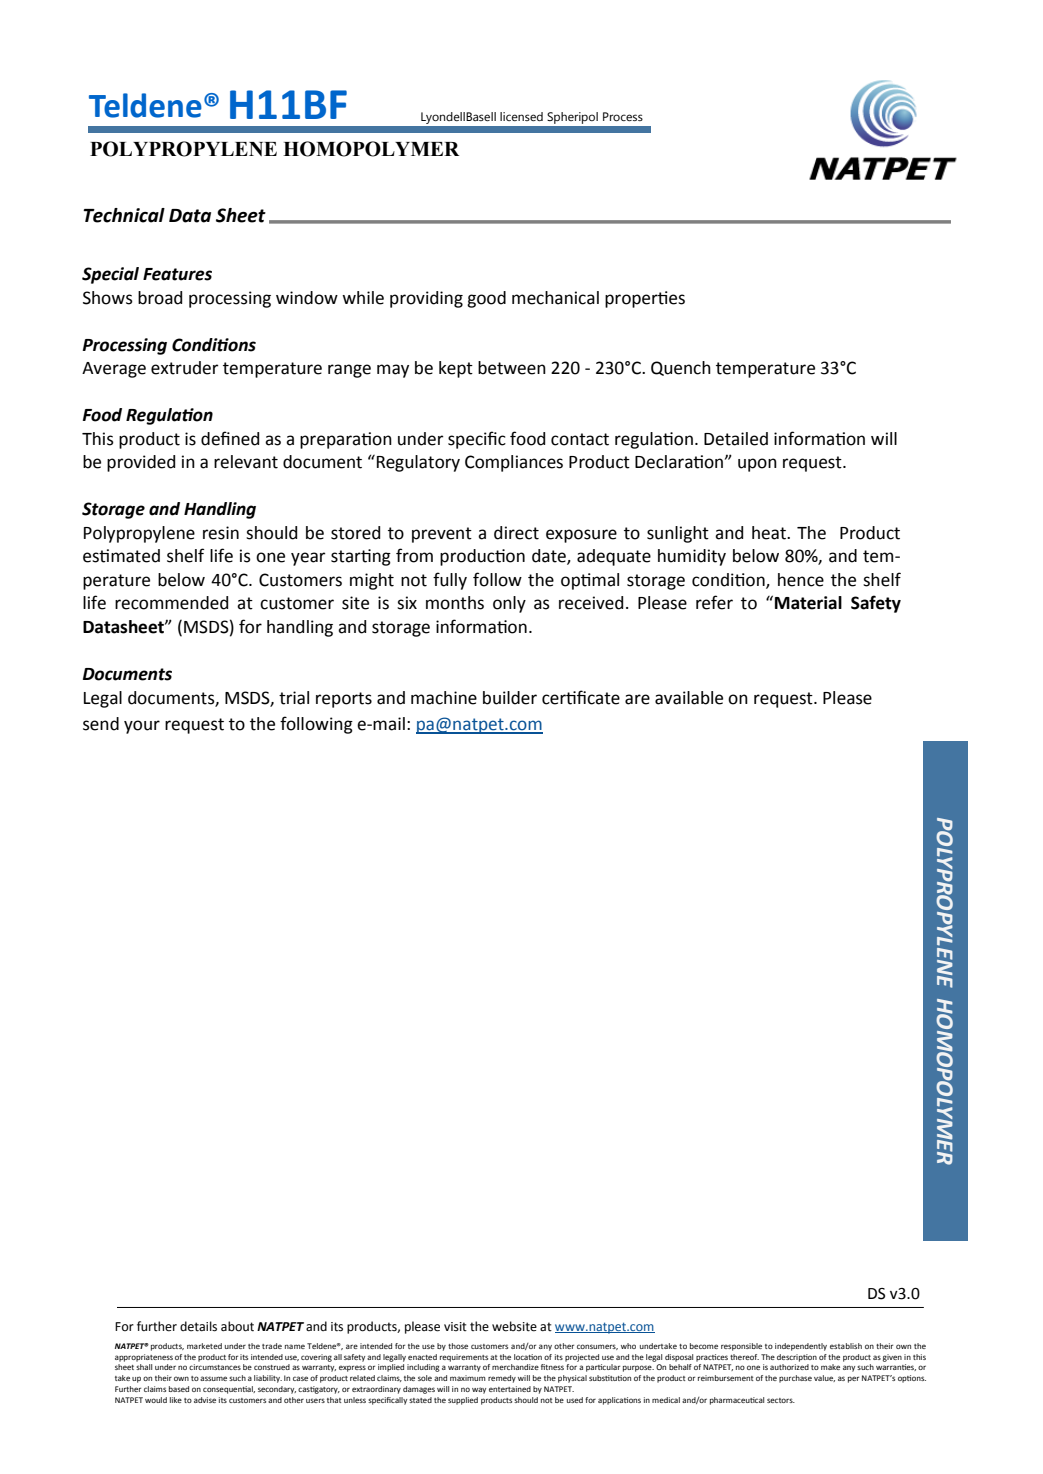 This screenshot has width=1043, height=1474. What do you see at coordinates (124, 215) in the screenshot?
I see `Technical` at bounding box center [124, 215].
